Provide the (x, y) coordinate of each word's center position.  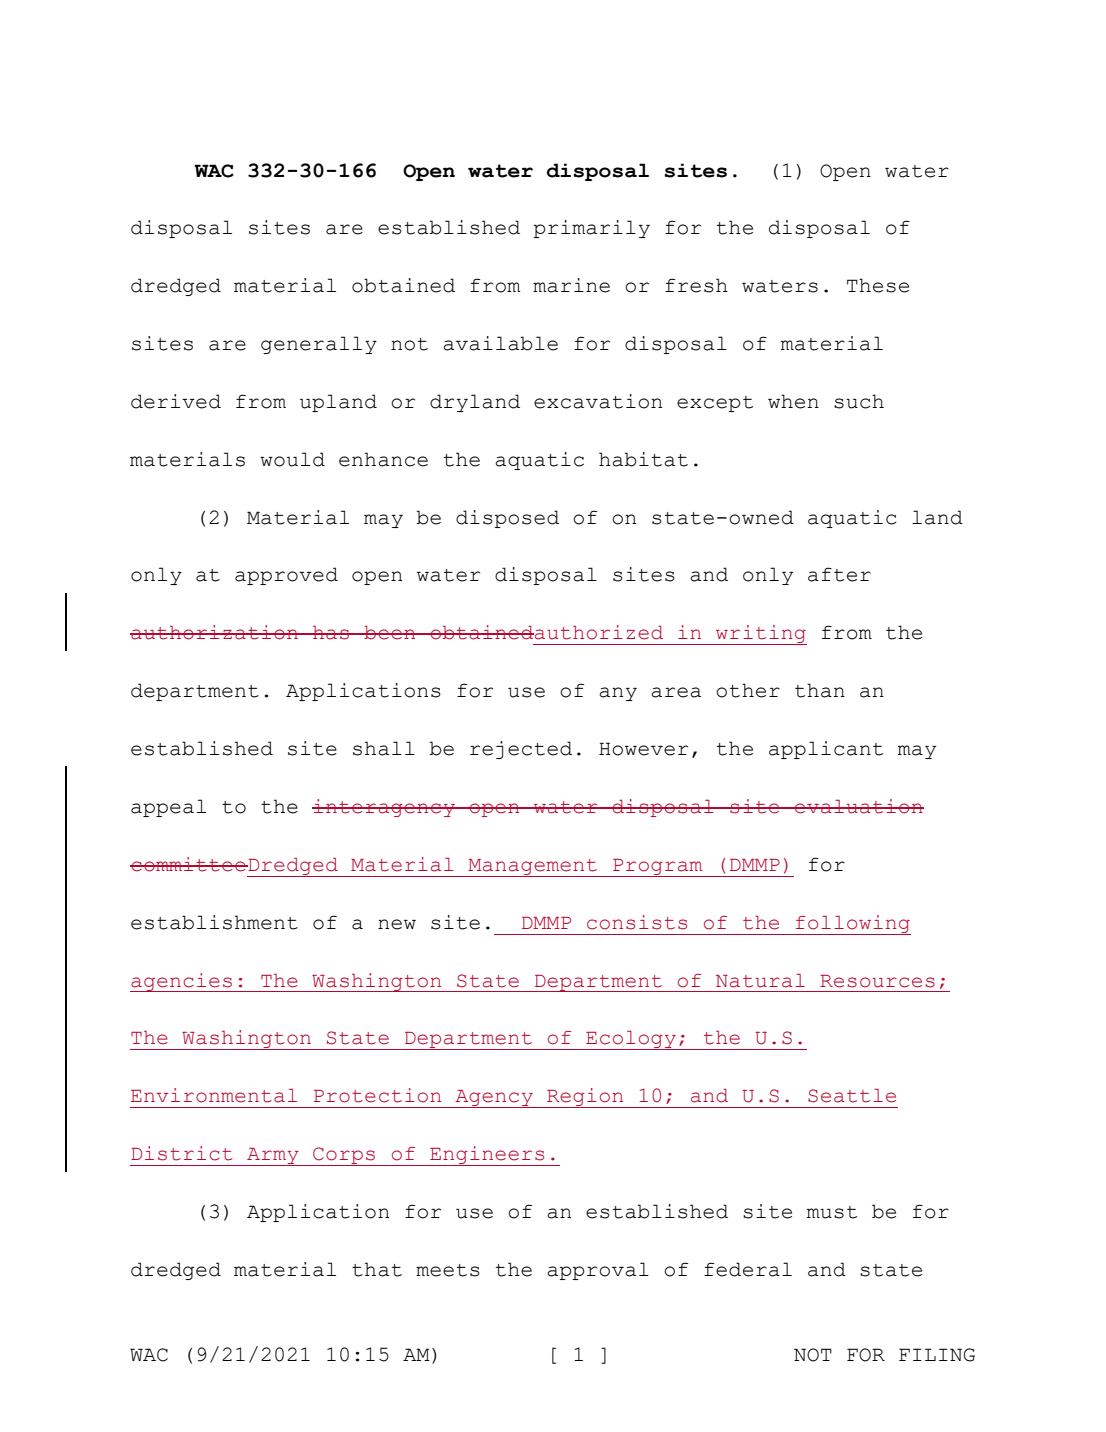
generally (319, 345)
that (377, 1269)
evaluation (858, 806)
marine (571, 285)
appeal (168, 808)
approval (598, 1271)
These (878, 285)
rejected (521, 750)
